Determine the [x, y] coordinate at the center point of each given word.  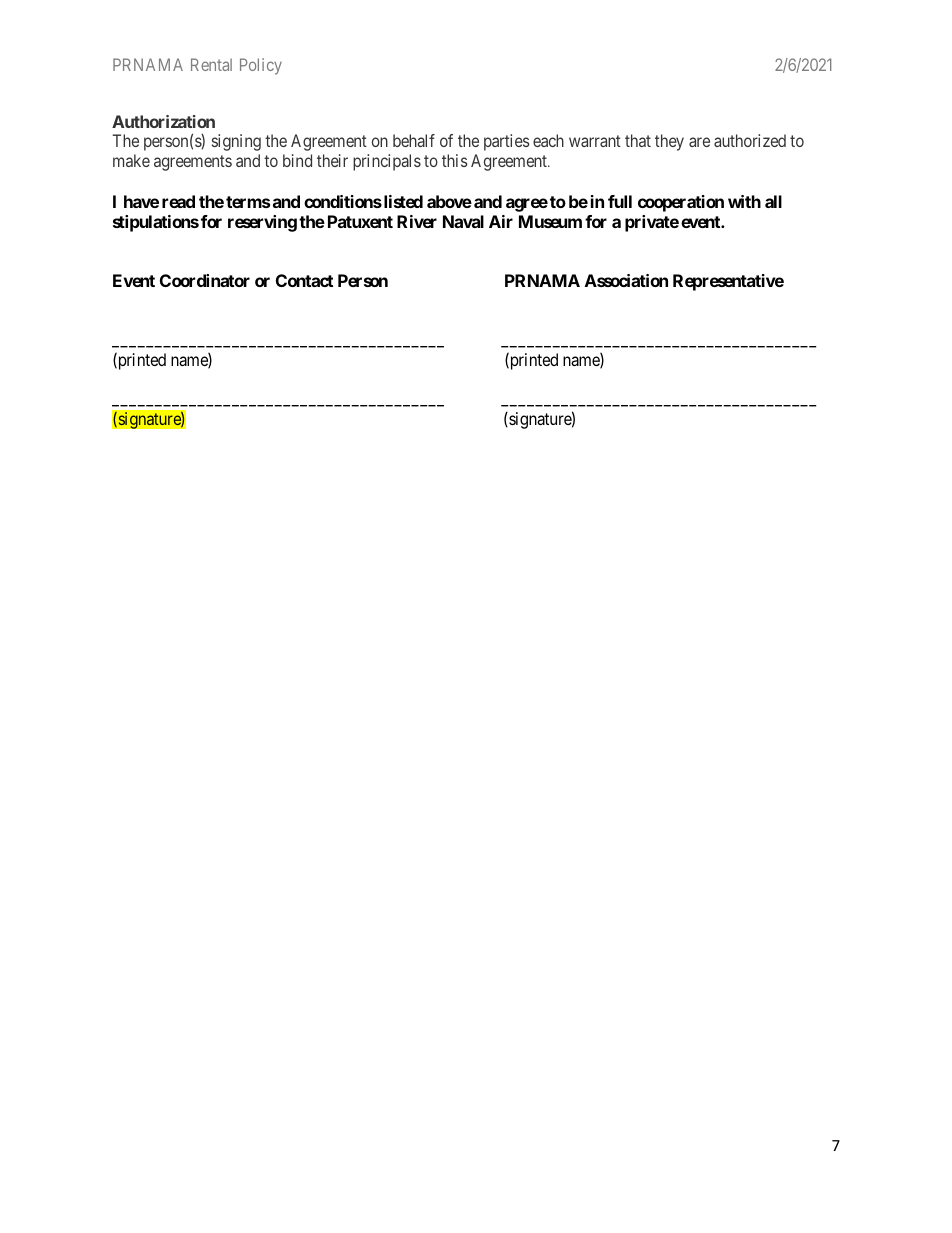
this [455, 160]
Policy [261, 66]
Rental [211, 64]
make [131, 160]
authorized [750, 140]
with [744, 201]
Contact [304, 280]
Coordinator [205, 280]
